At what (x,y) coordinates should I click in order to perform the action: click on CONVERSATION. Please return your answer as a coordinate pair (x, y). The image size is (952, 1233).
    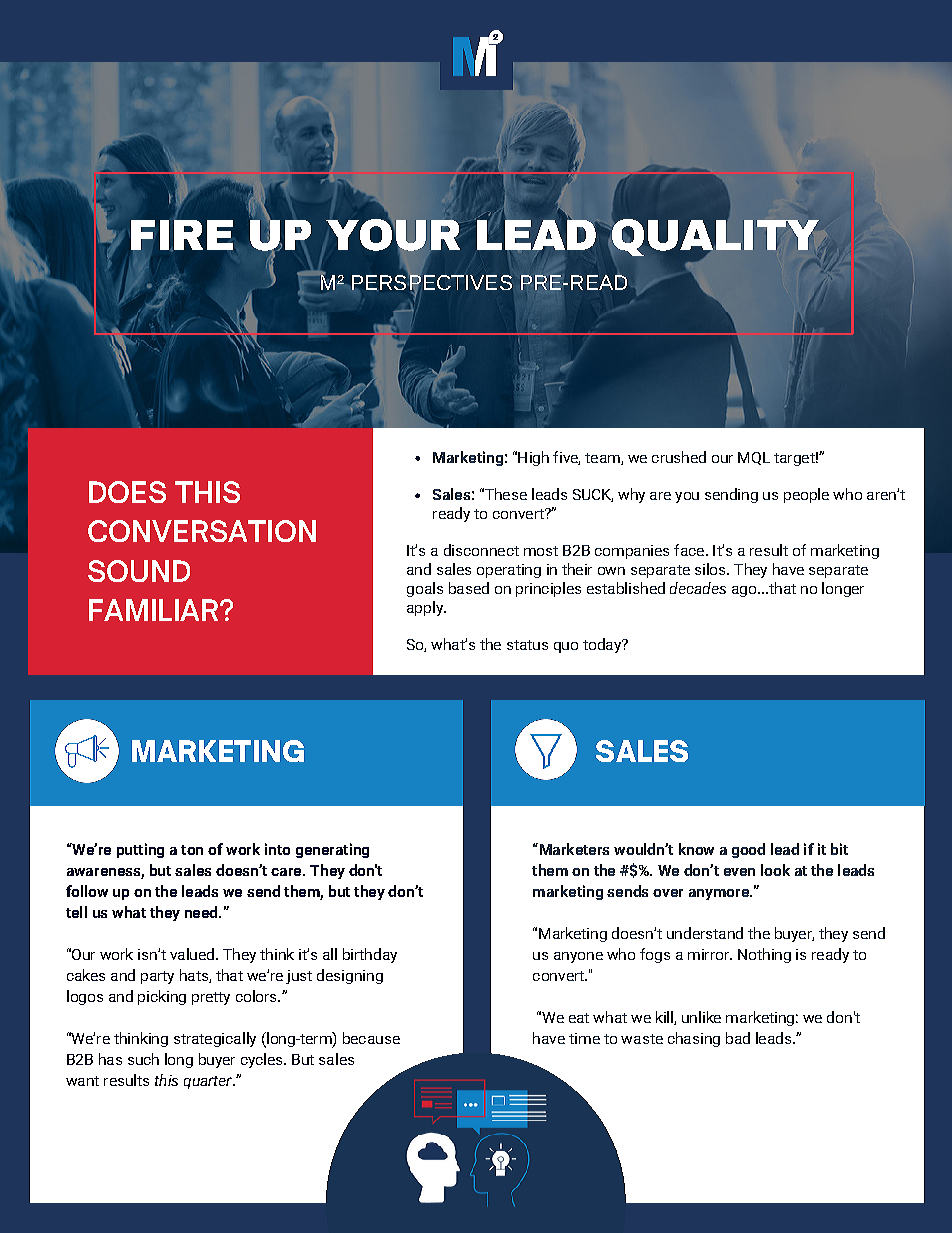
    Looking at the image, I should click on (202, 531).
